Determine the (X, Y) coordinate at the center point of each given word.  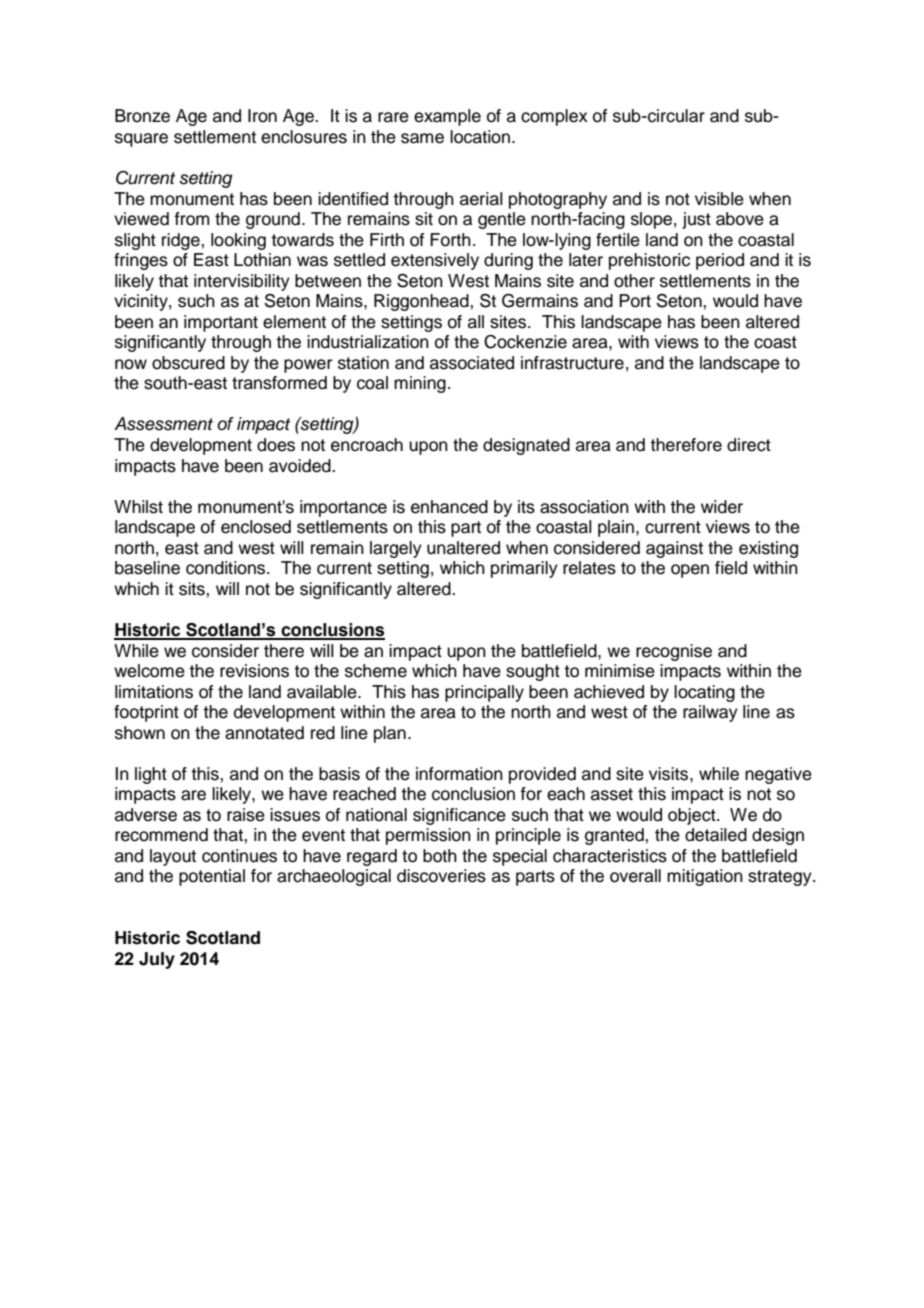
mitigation (705, 877)
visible (719, 199)
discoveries (441, 876)
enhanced (449, 507)
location (480, 137)
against (674, 549)
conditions (227, 568)
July (157, 960)
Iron (262, 116)
